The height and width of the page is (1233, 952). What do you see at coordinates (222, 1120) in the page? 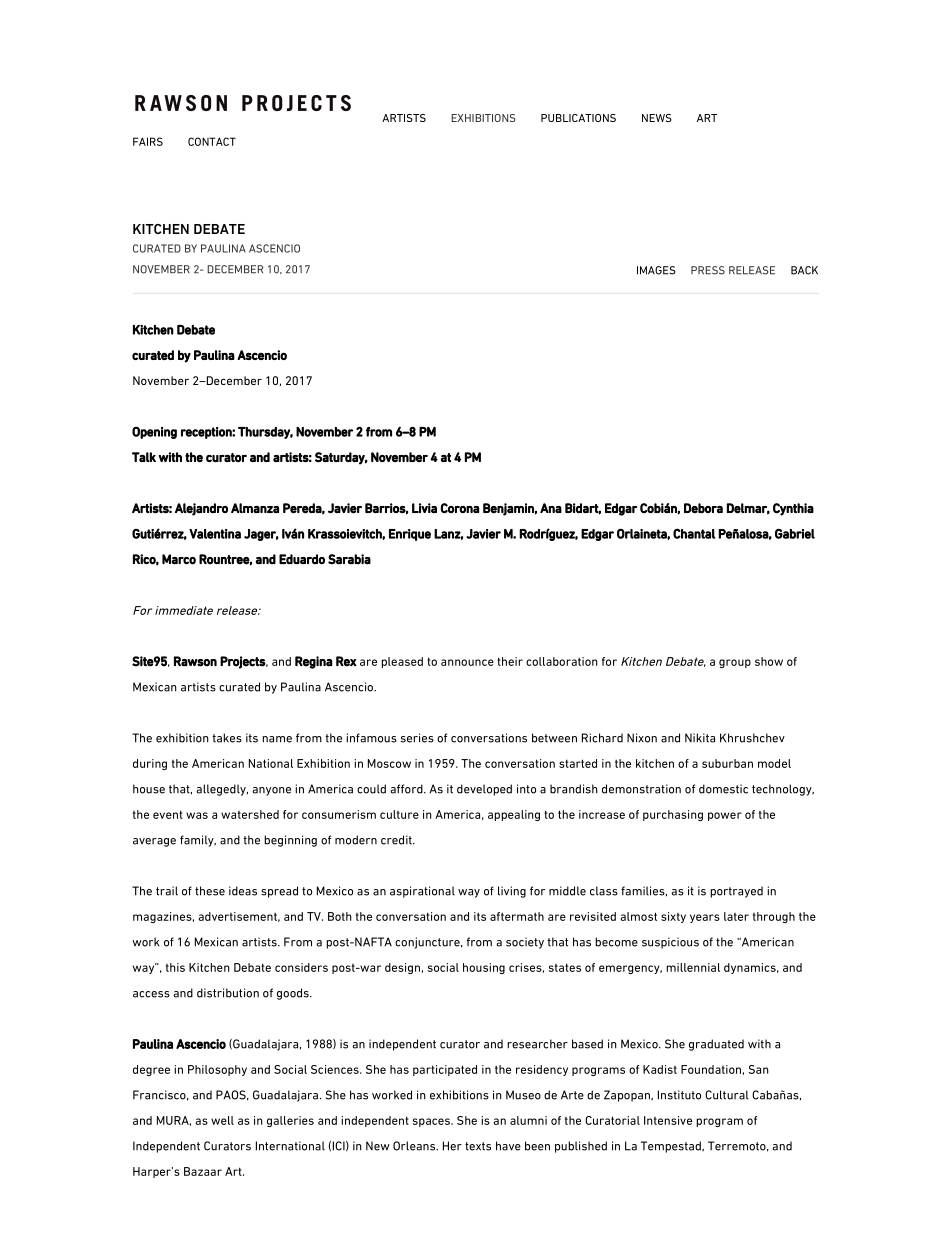
I see `well` at bounding box center [222, 1120].
